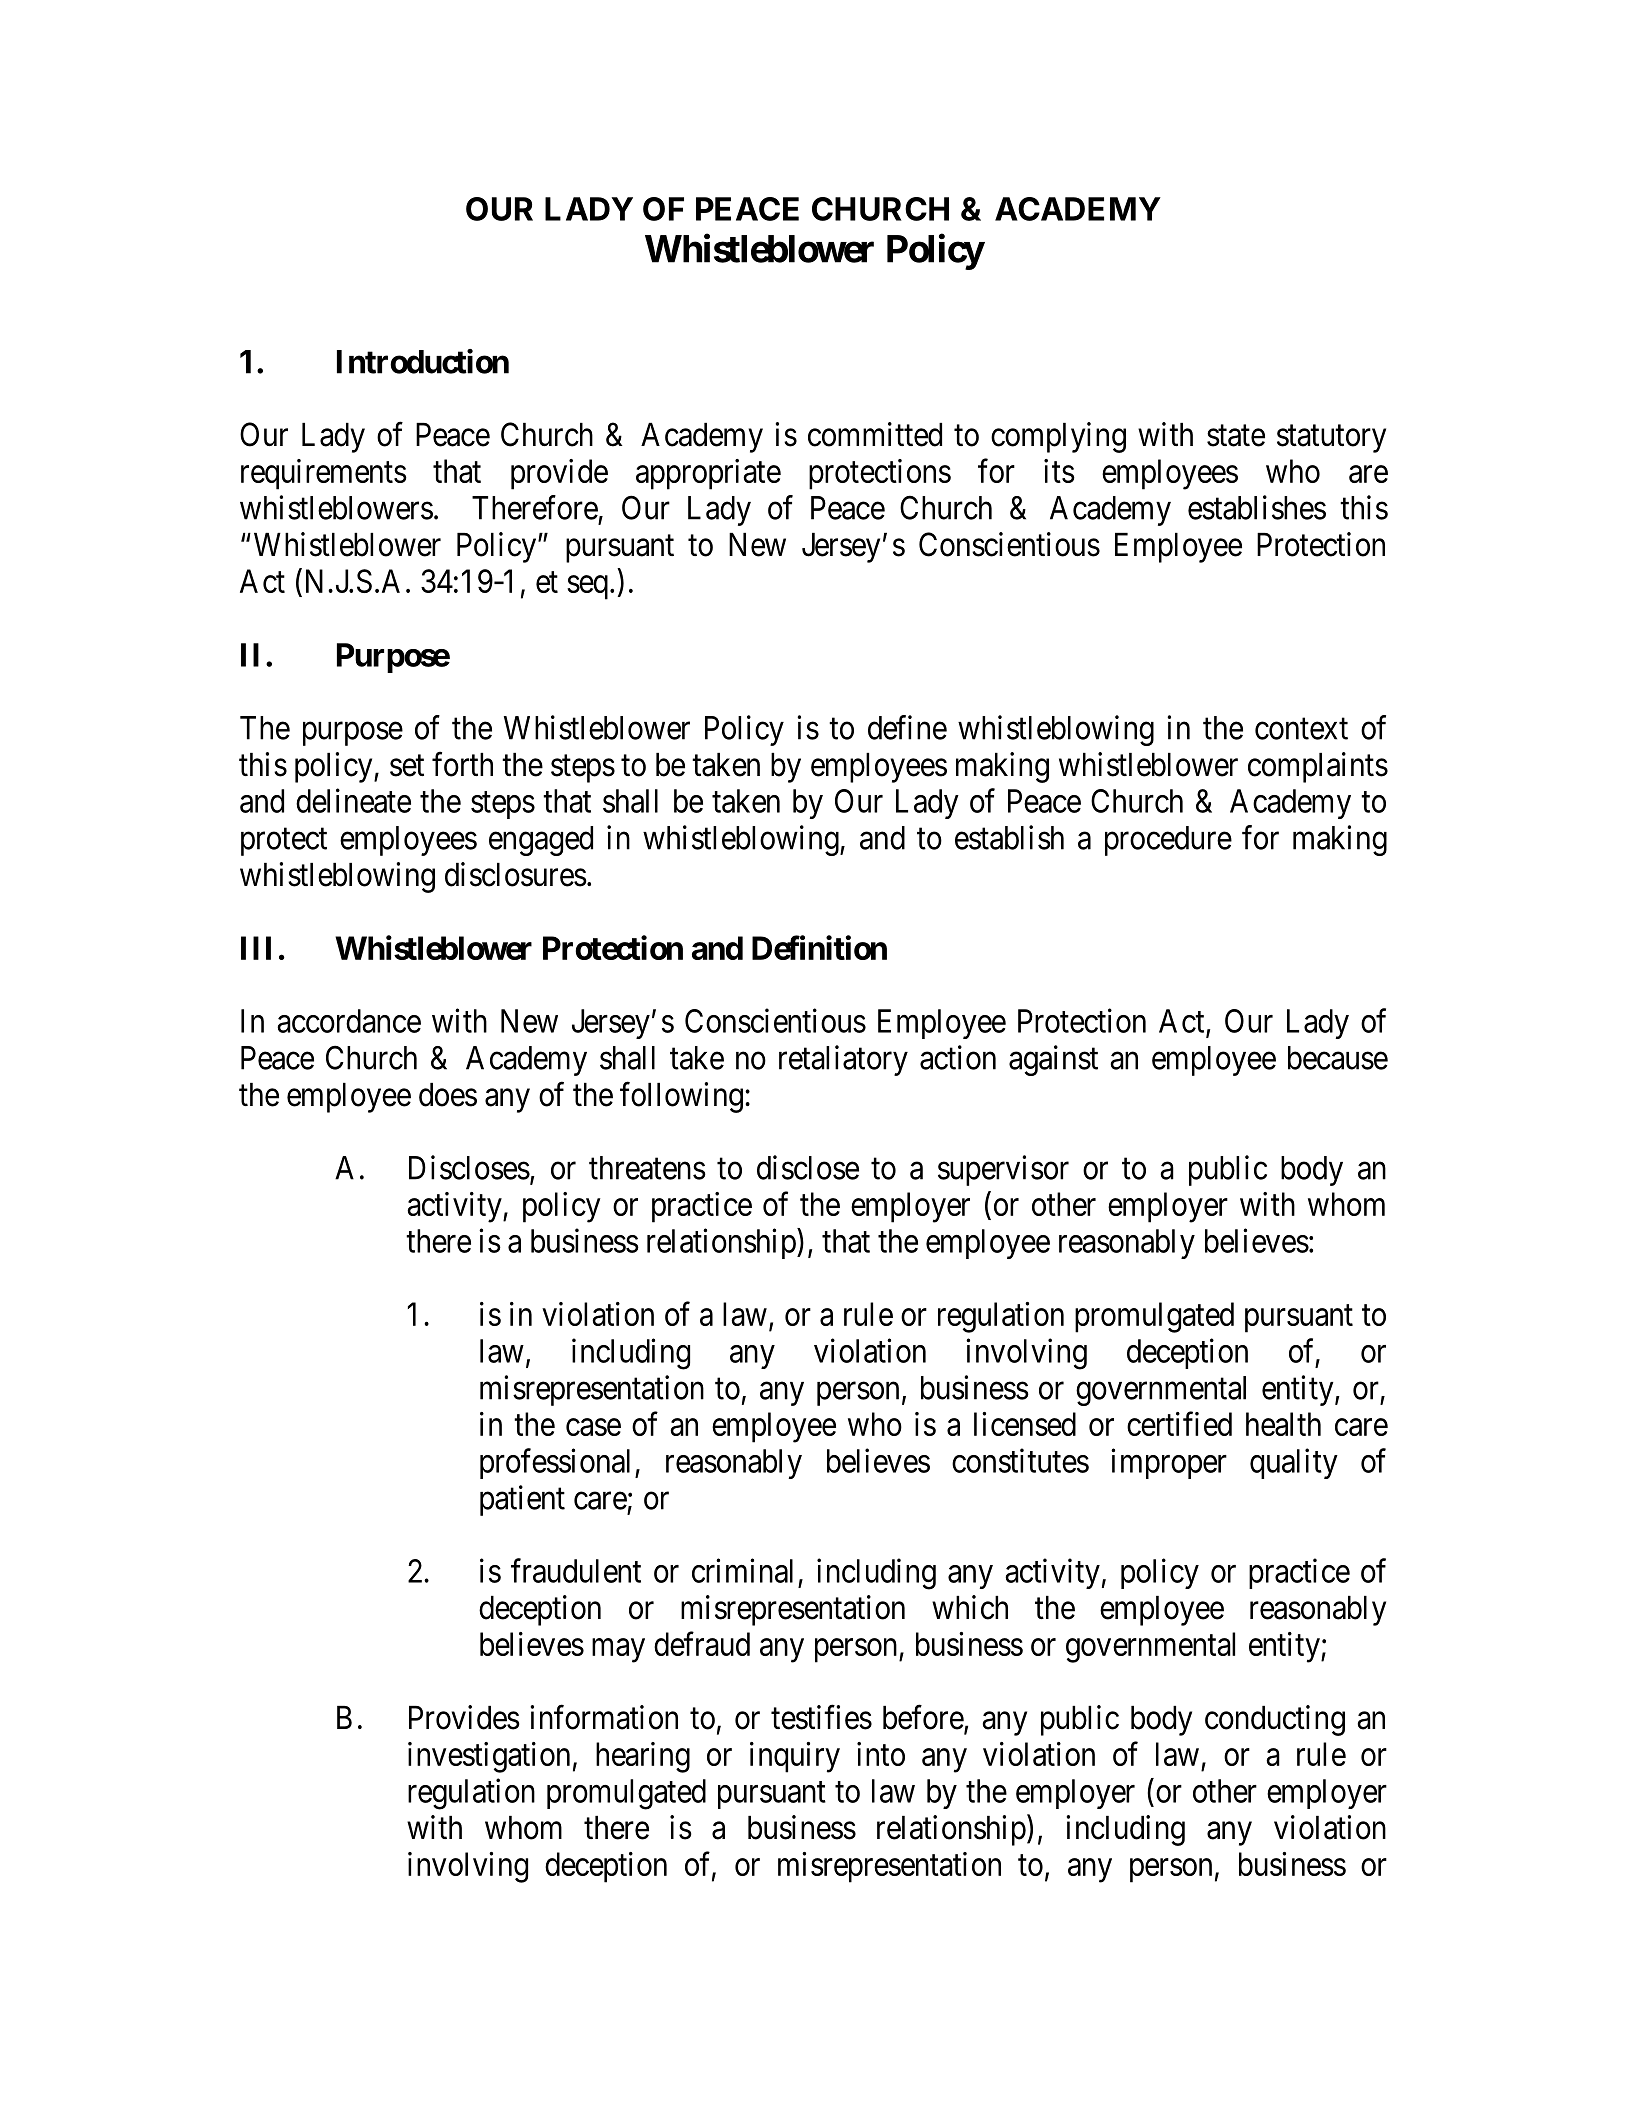  What do you see at coordinates (593, 1427) in the document?
I see `case` at bounding box center [593, 1427].
